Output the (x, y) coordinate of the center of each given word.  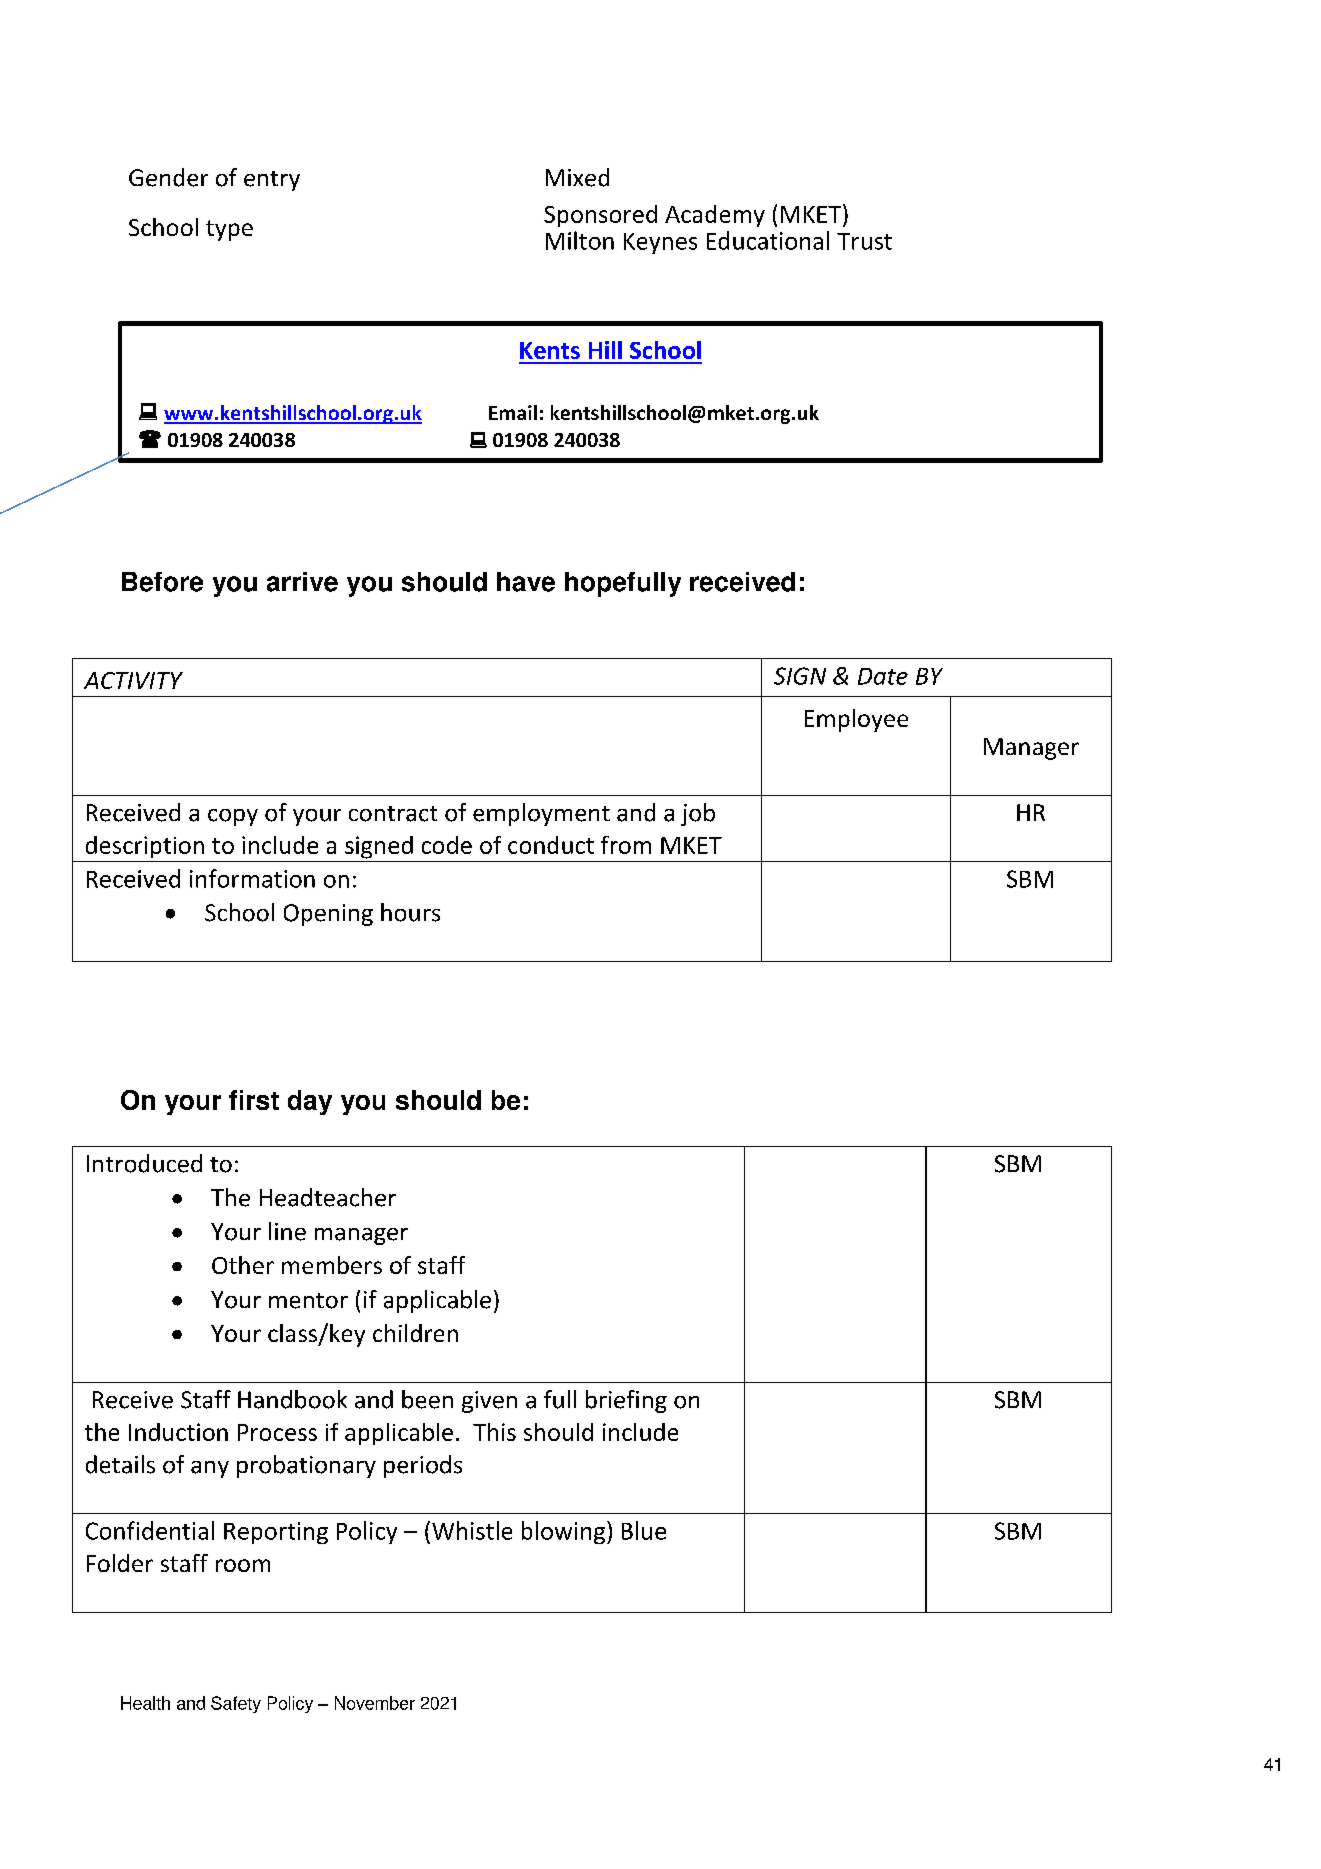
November (375, 1703)
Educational (768, 240)
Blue (644, 1530)
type (229, 230)
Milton (580, 240)
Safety (236, 1704)
